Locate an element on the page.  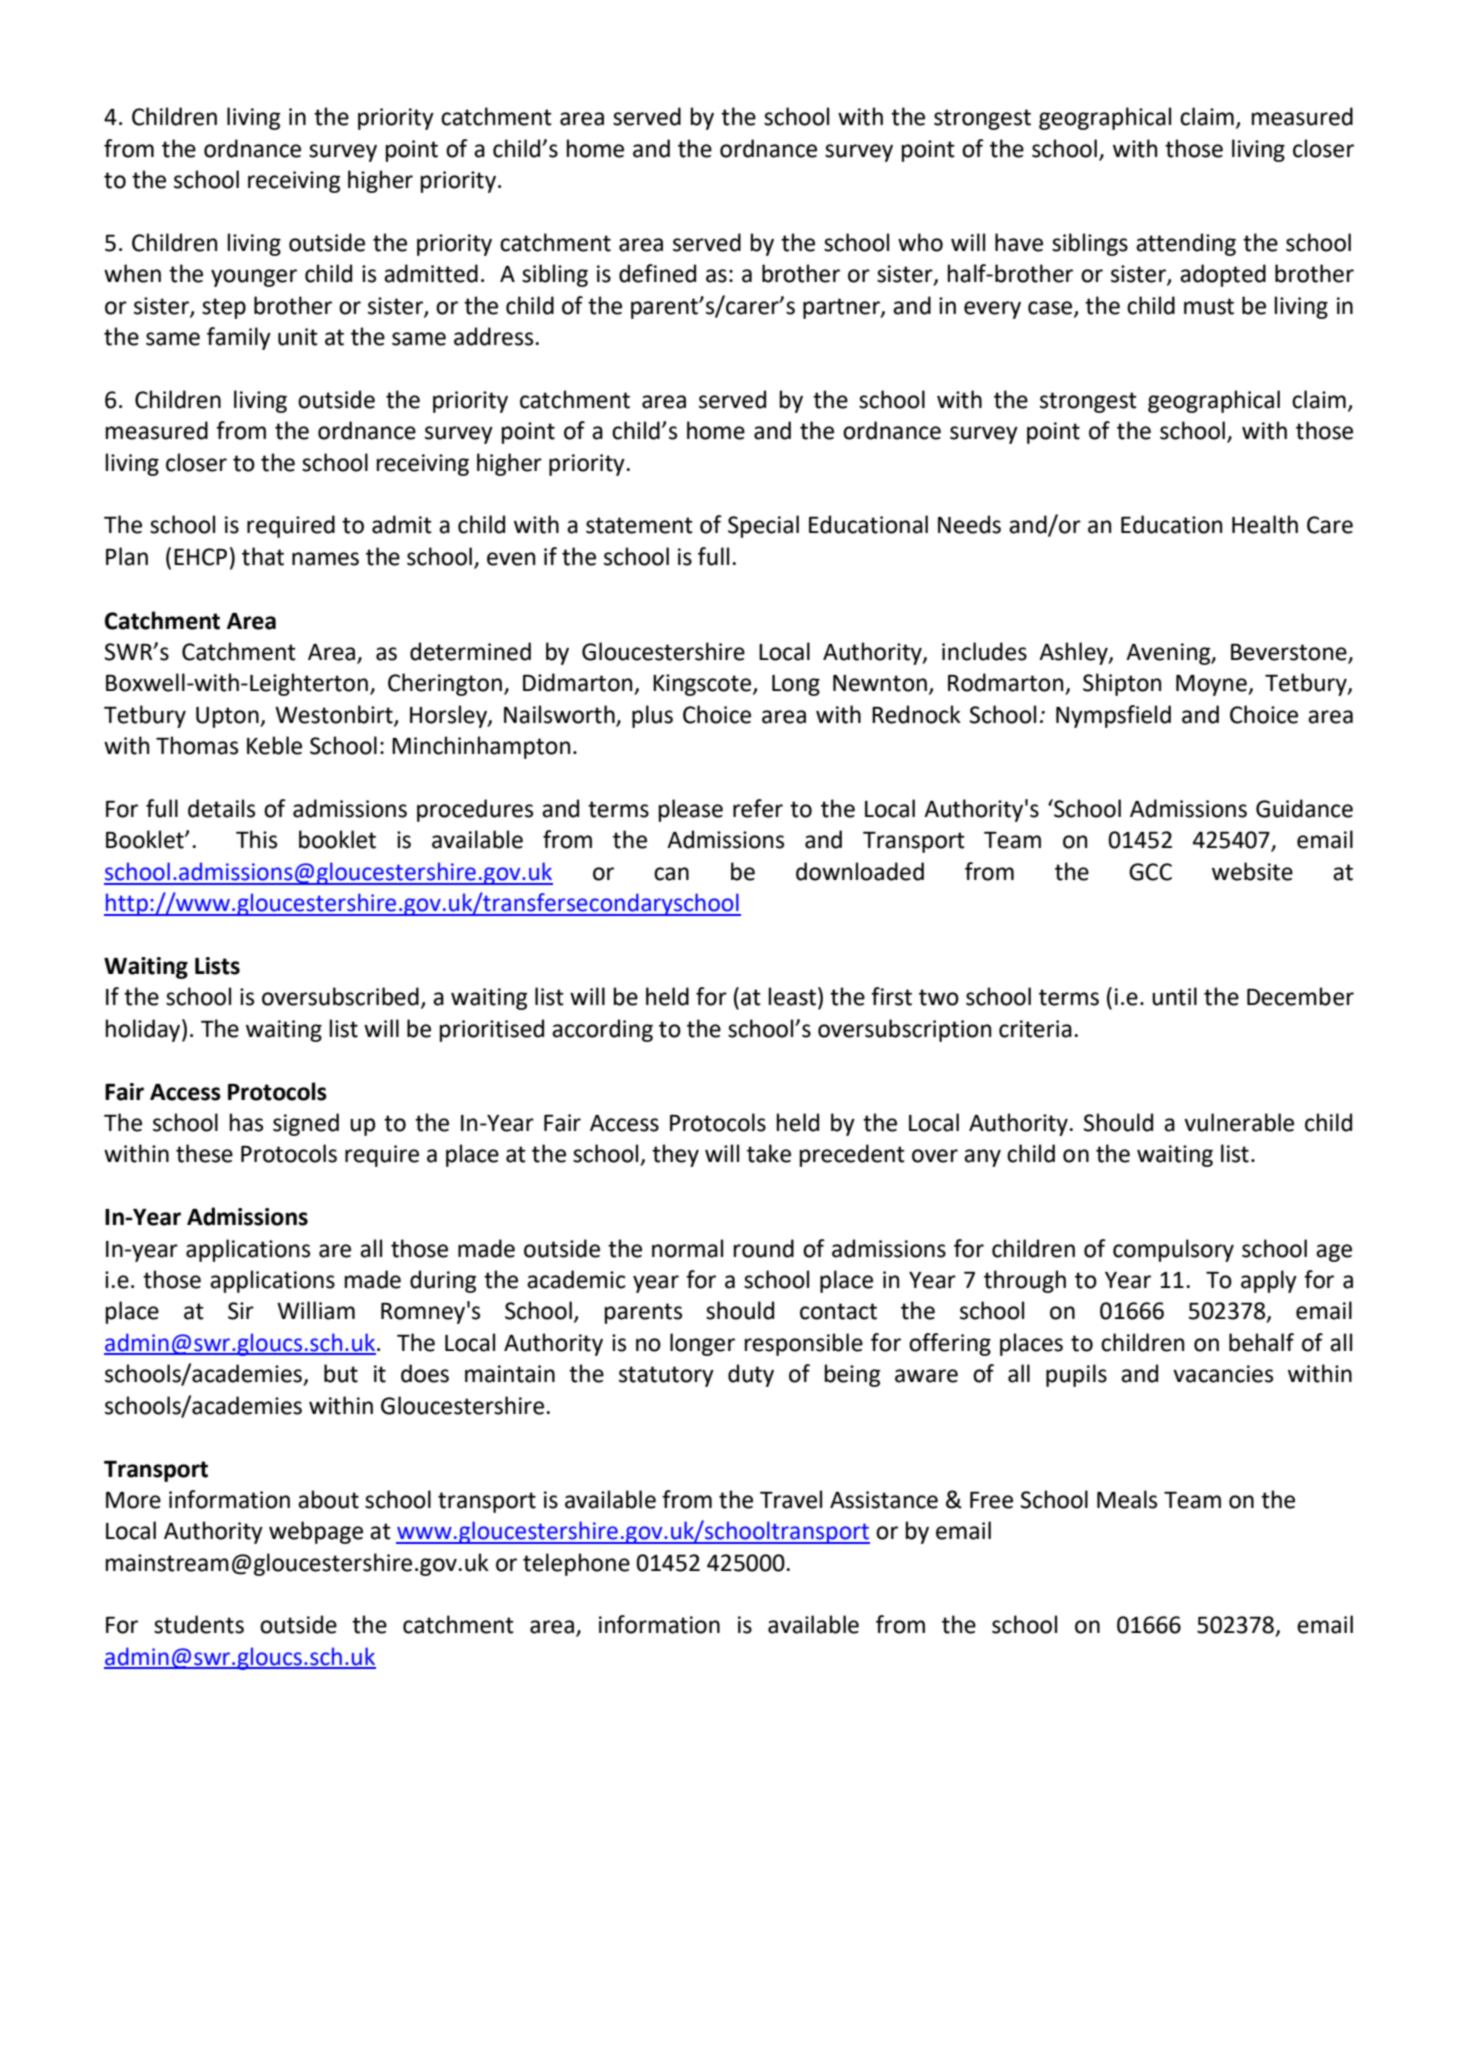
This is located at coordinates (256, 839).
